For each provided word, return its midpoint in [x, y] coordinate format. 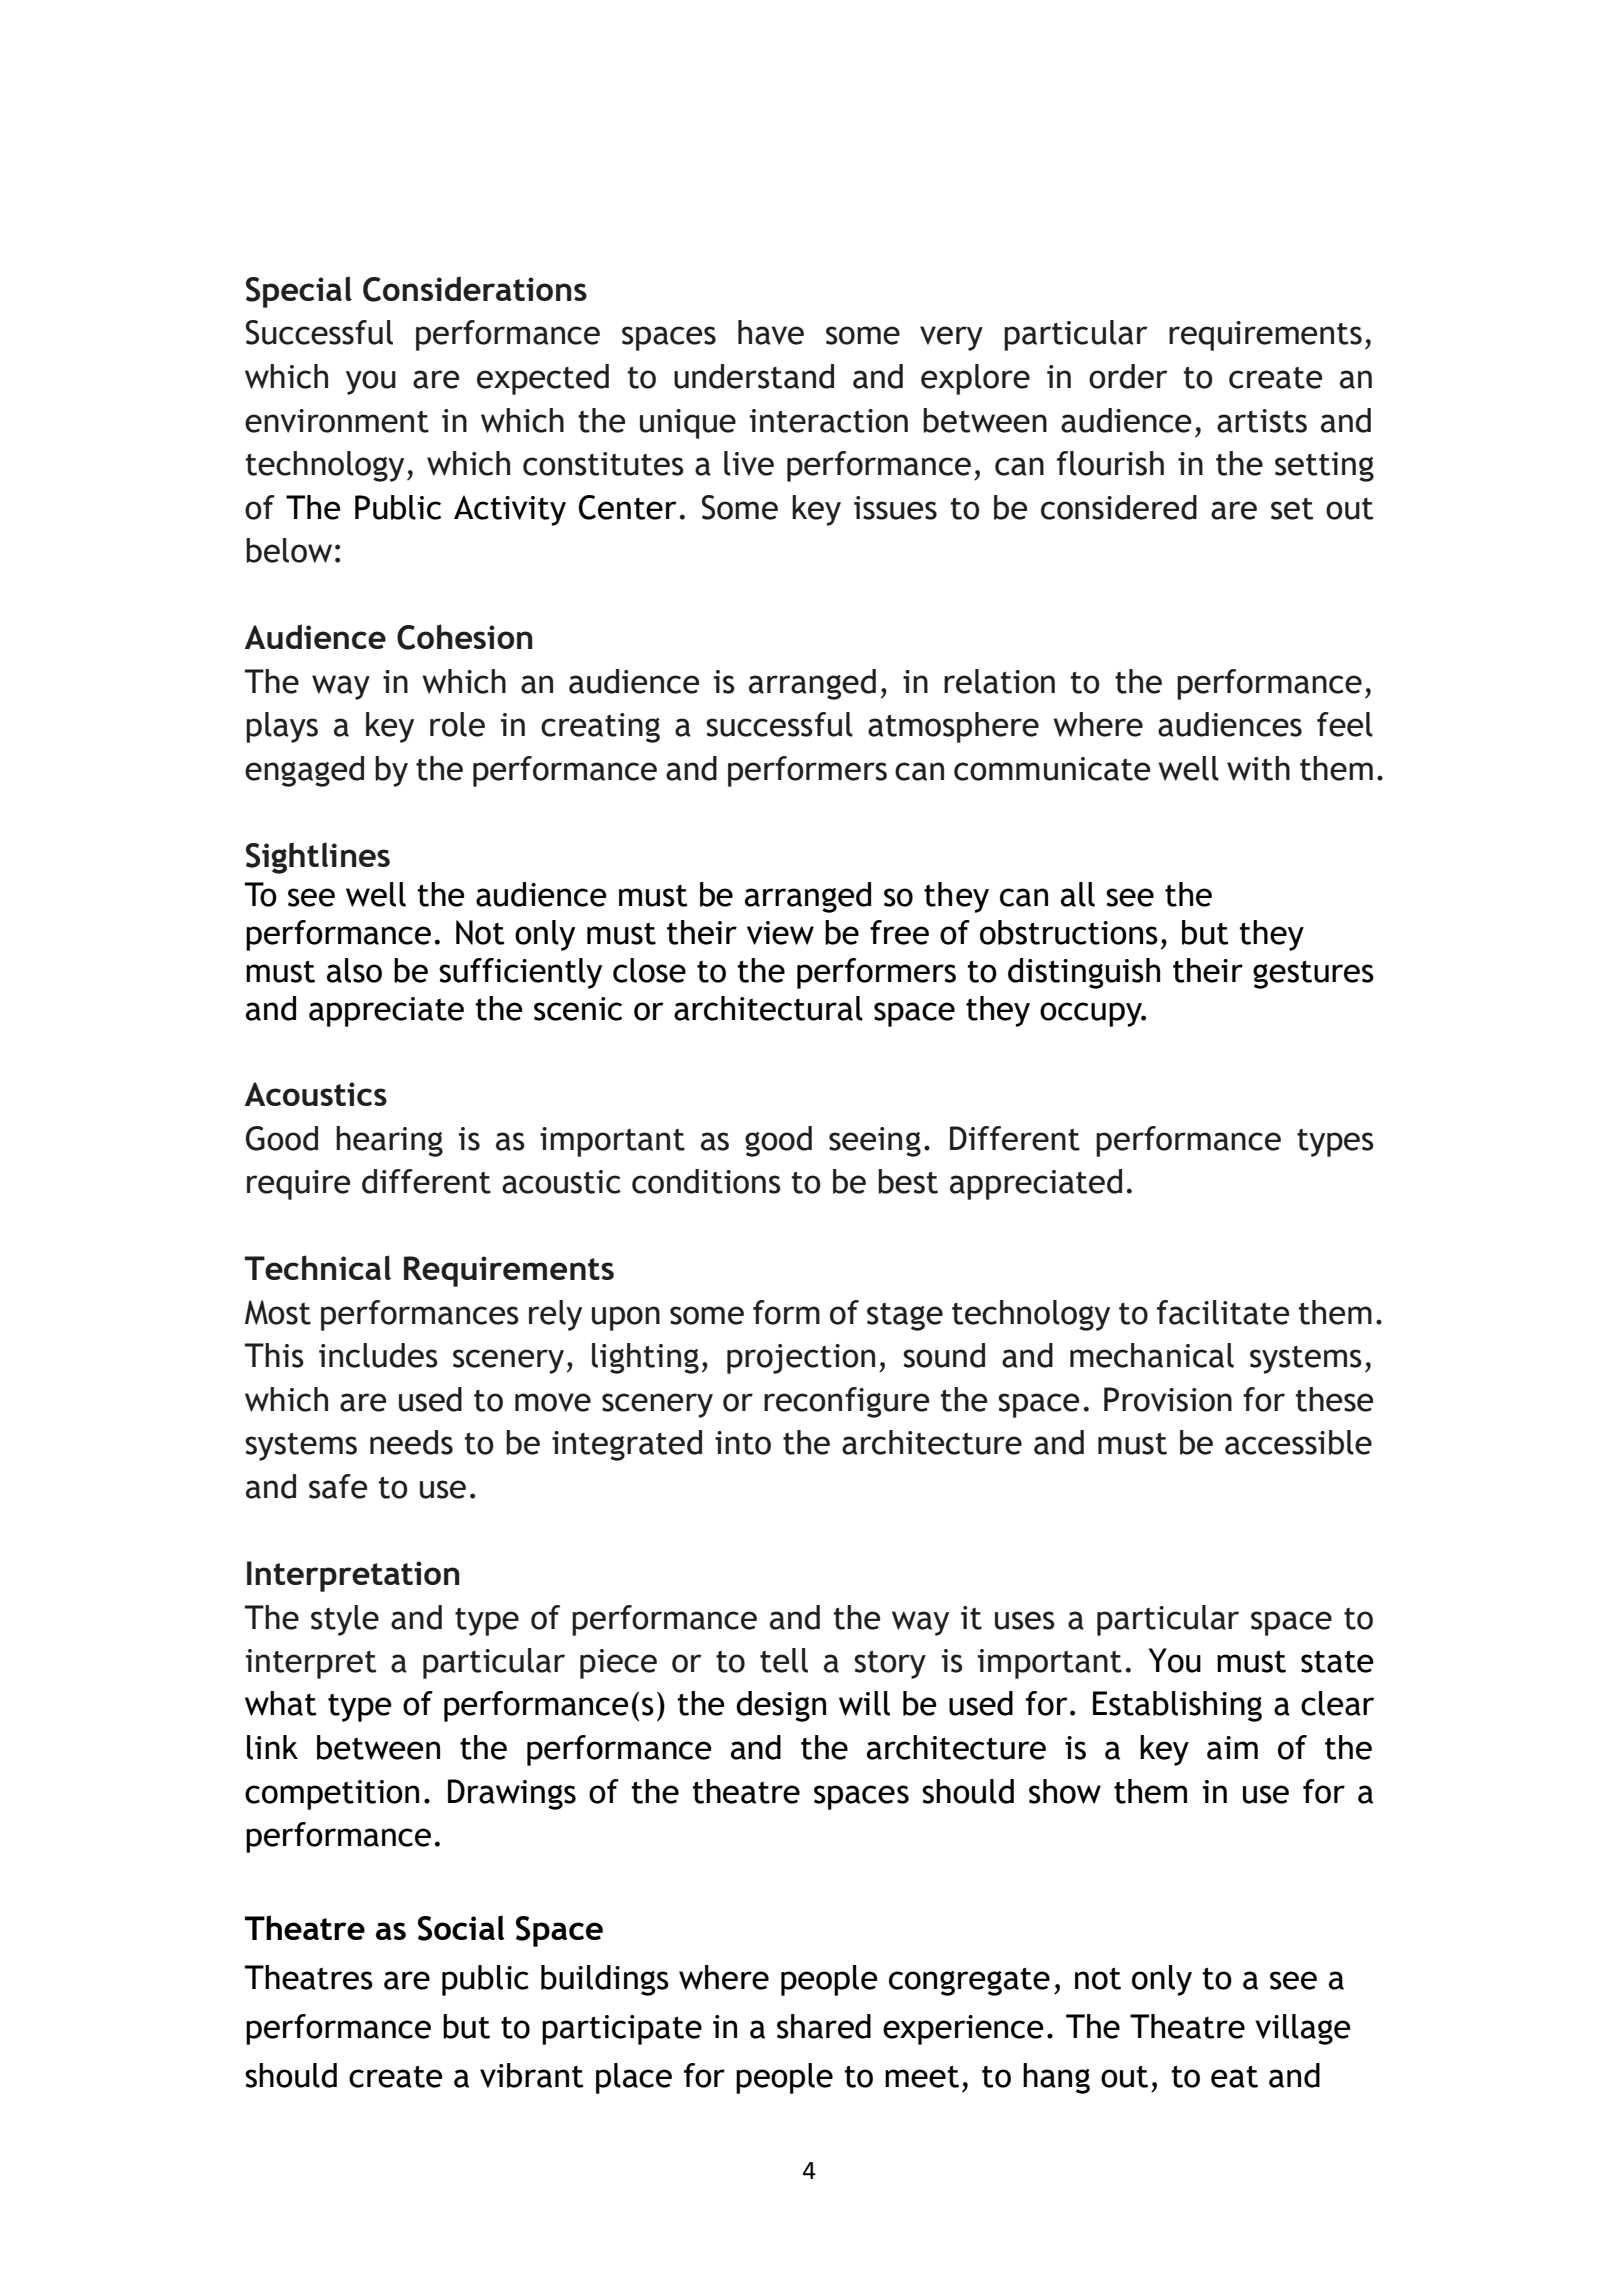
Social [461, 1928]
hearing [389, 1141]
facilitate [1223, 1312]
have [771, 332]
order [1128, 376]
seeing [875, 1142]
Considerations [475, 289]
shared [824, 2026]
